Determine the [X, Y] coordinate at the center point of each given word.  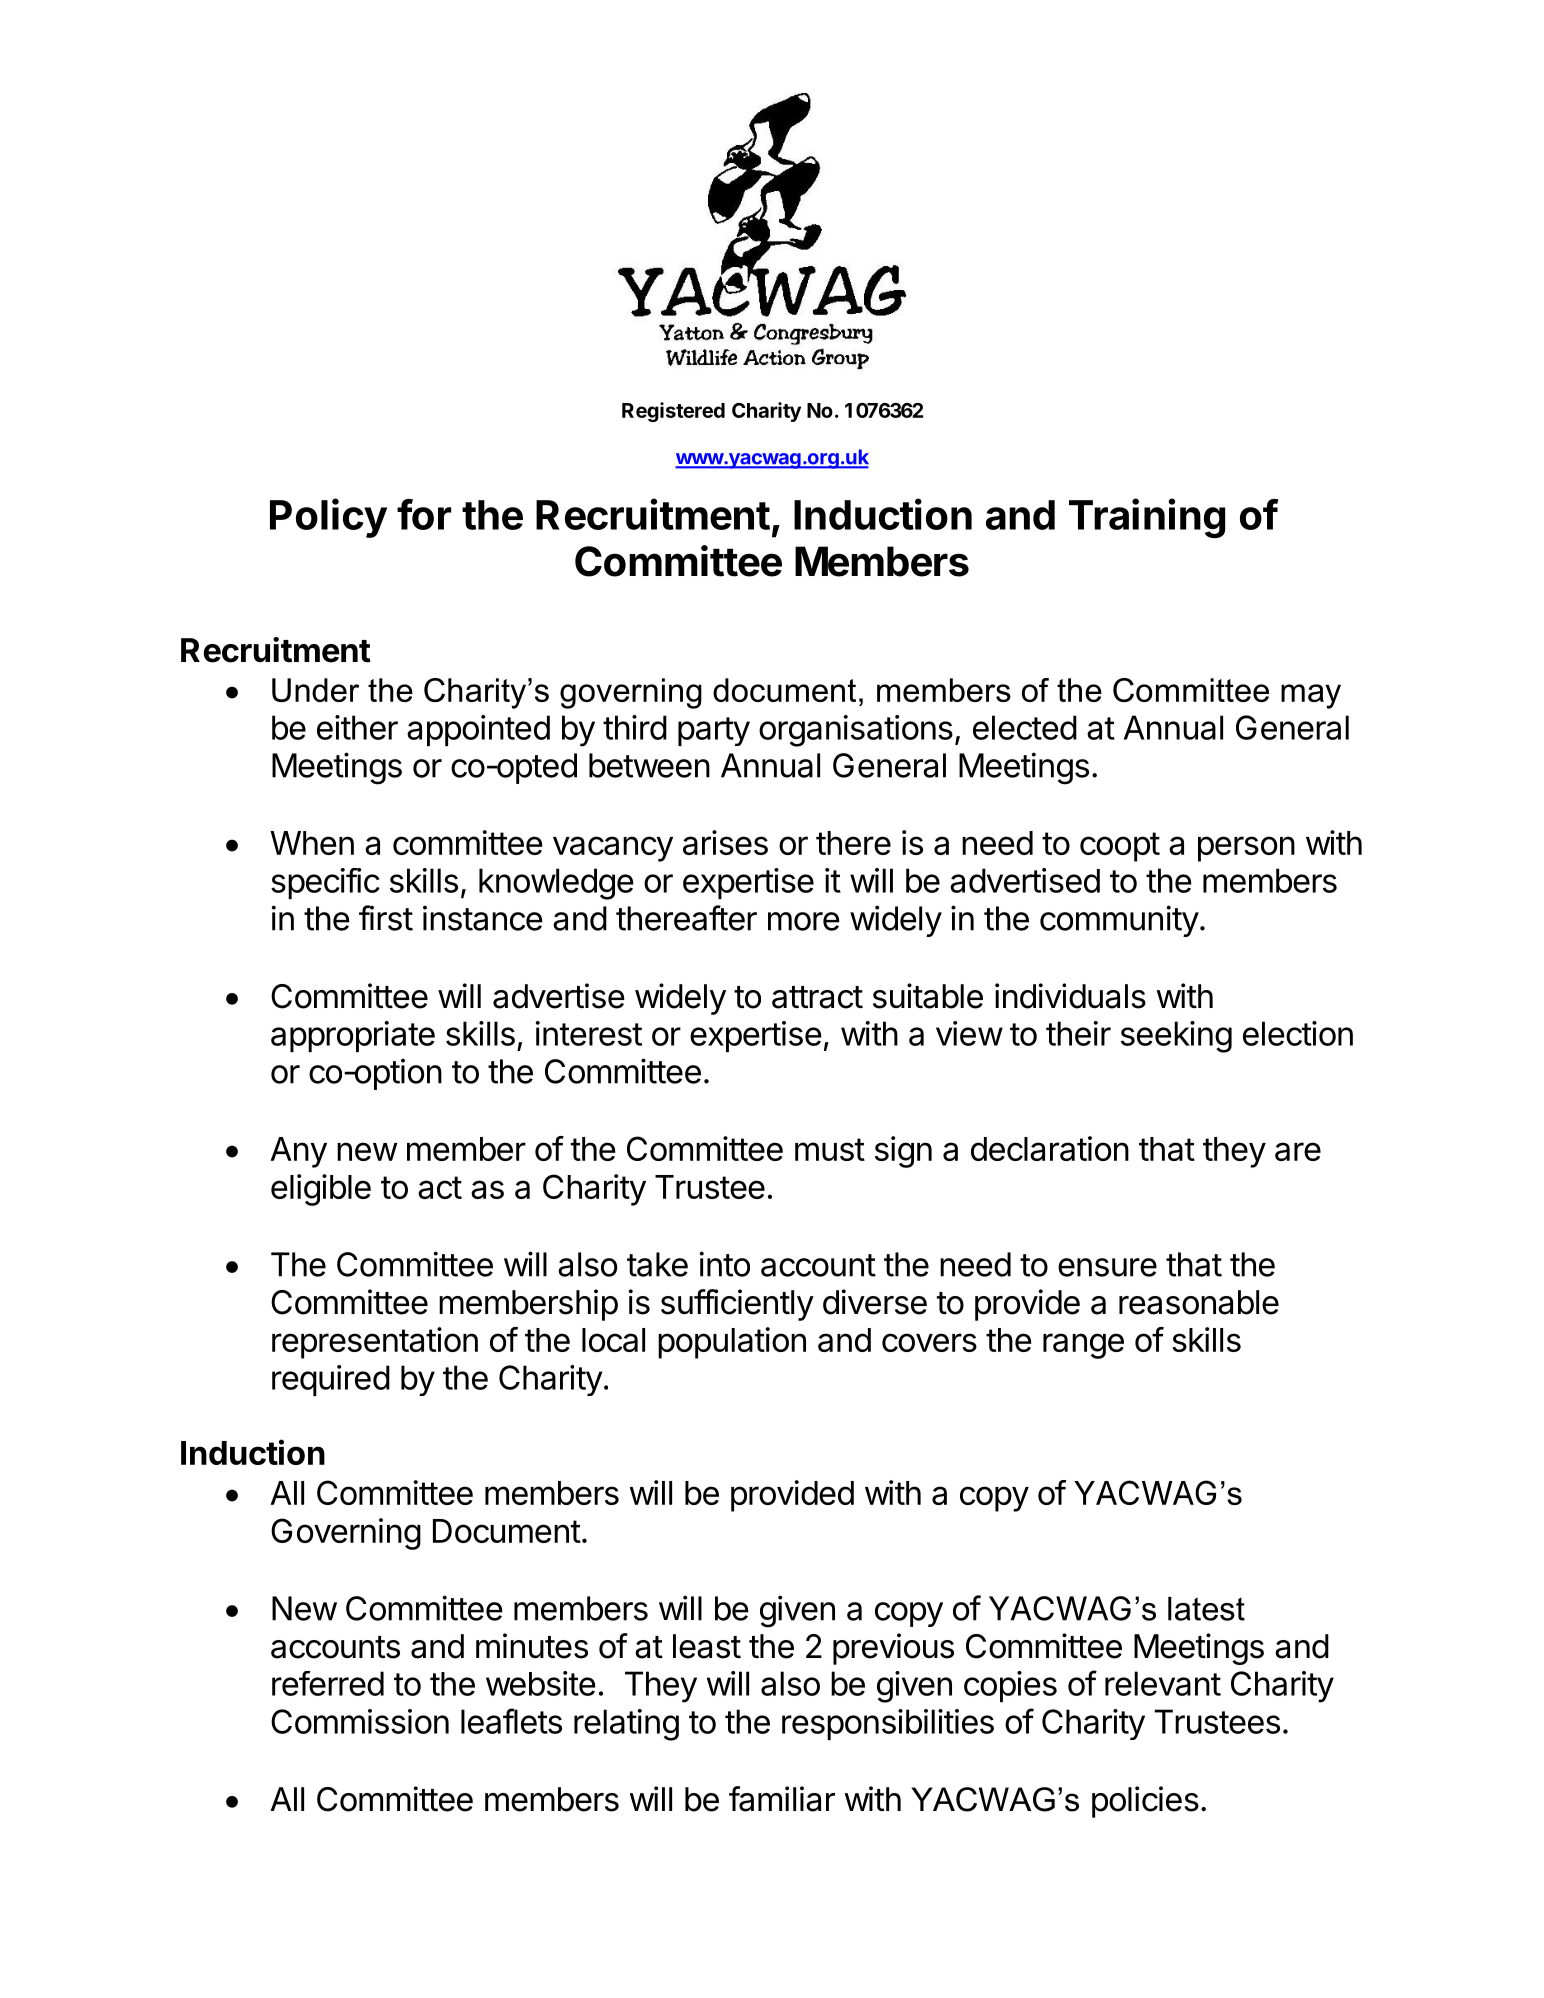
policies [1145, 1802]
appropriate [353, 1036]
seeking [1176, 1037]
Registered [673, 412]
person [1246, 849]
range [1083, 1346]
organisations [856, 731]
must [830, 1149]
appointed [478, 730]
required [331, 1380]
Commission [360, 1721]
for [424, 514]
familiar [782, 1799]
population [732, 1343]
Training [1147, 518]
